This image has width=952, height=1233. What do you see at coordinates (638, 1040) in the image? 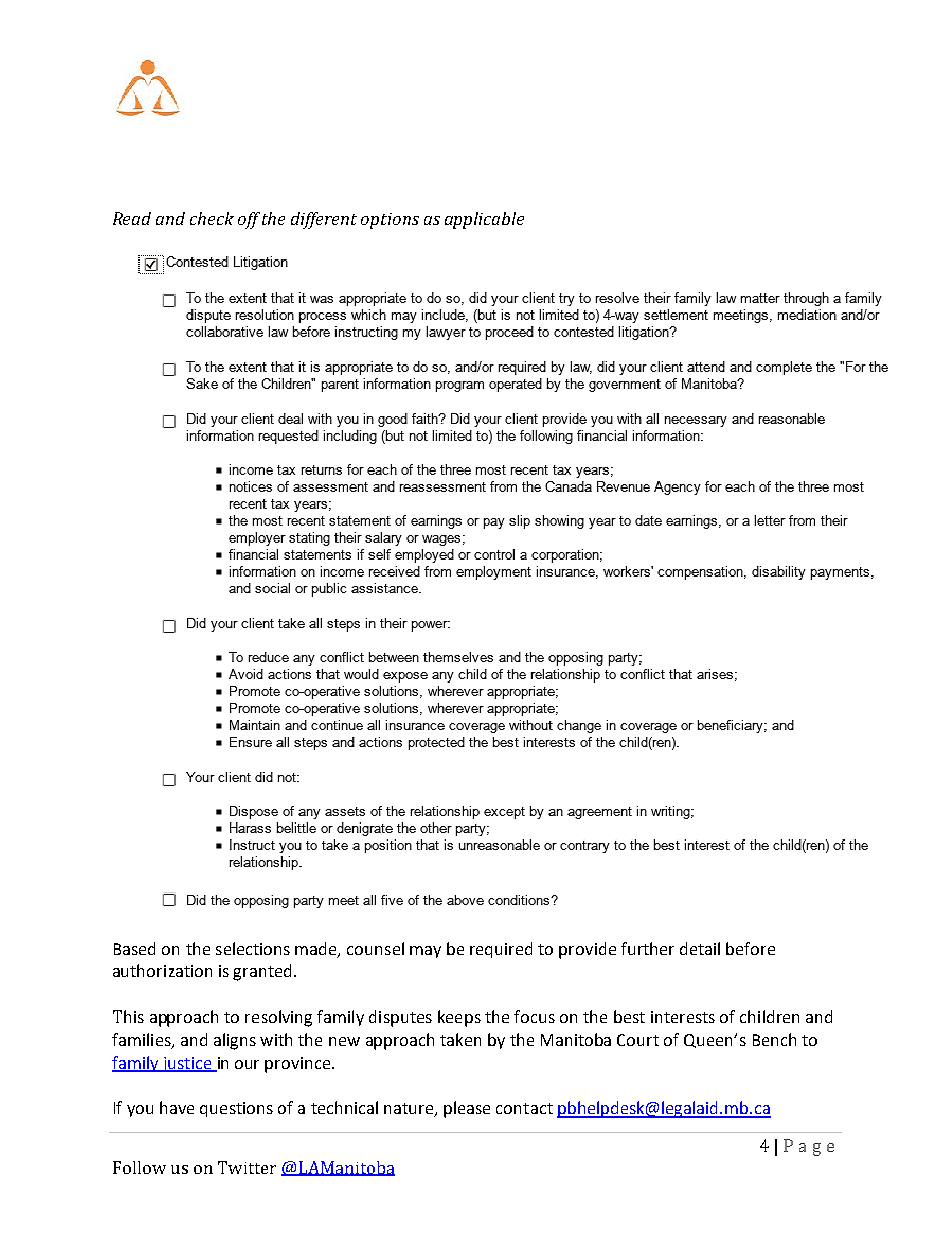
I see `Court` at bounding box center [638, 1040].
